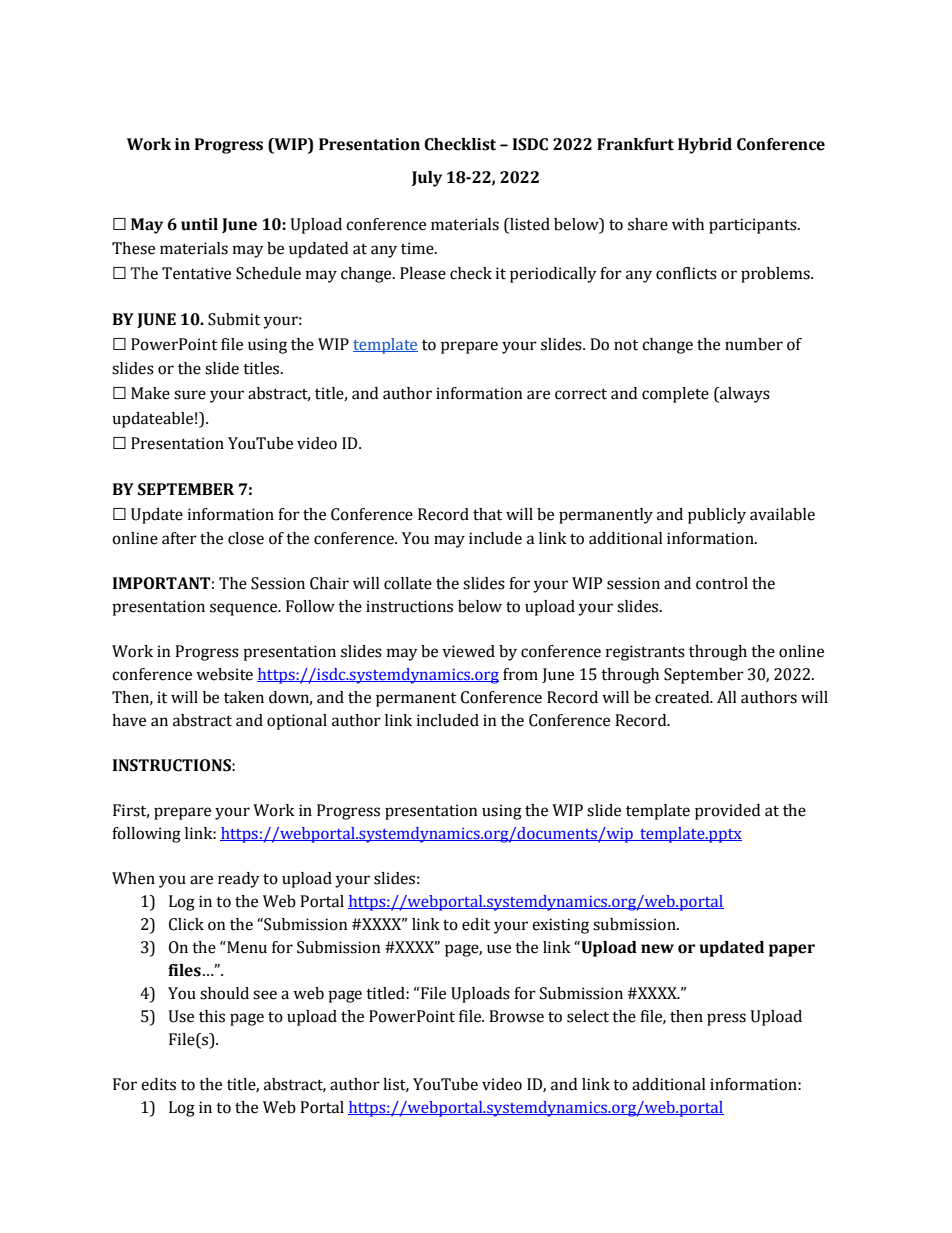 This screenshot has width=952, height=1233. I want to click on control, so click(722, 583).
